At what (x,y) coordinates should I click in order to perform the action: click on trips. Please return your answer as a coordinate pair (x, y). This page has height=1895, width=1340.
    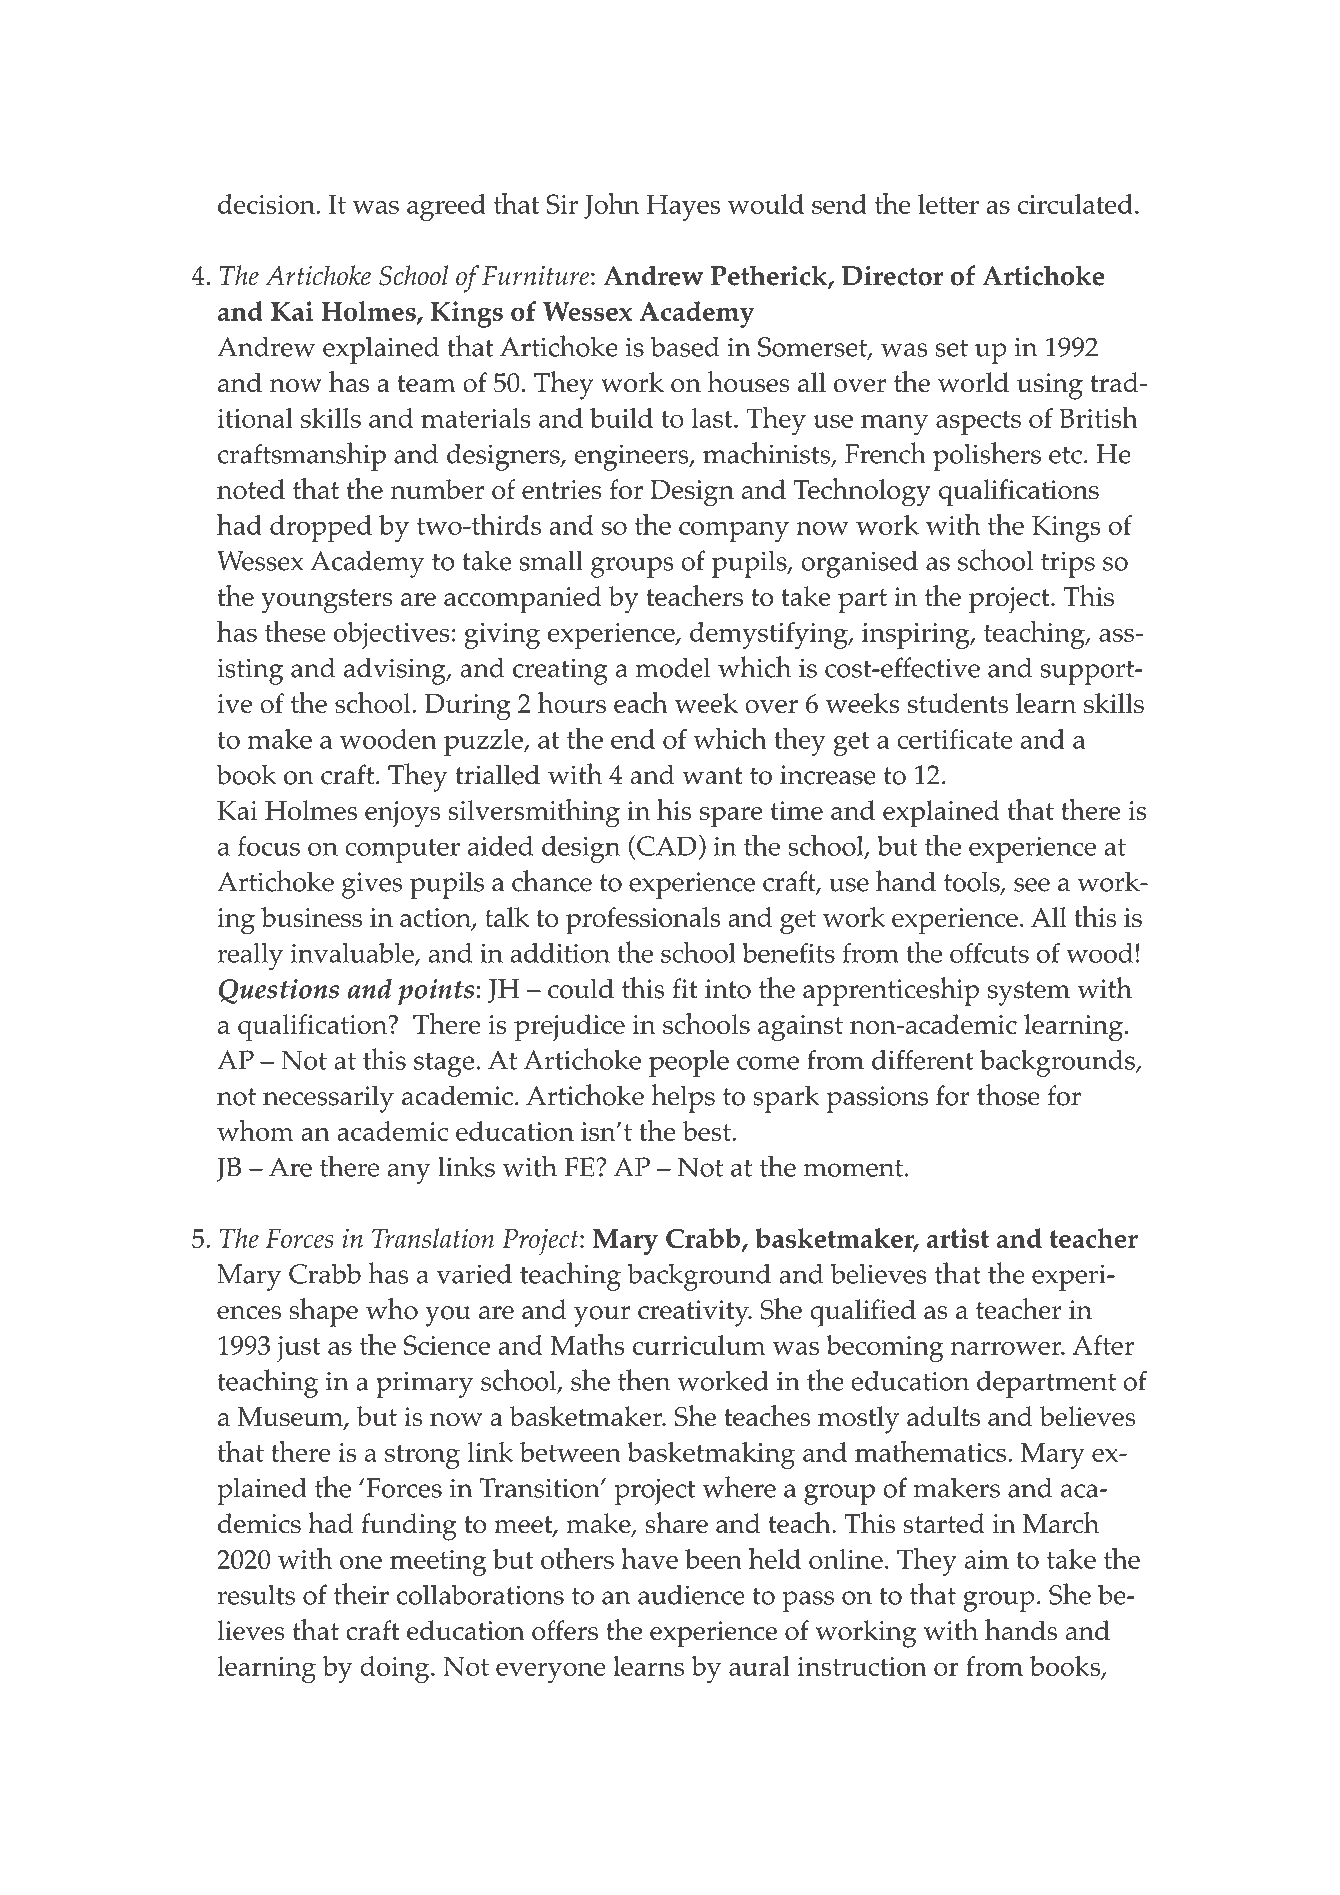
    Looking at the image, I should click on (1068, 564).
